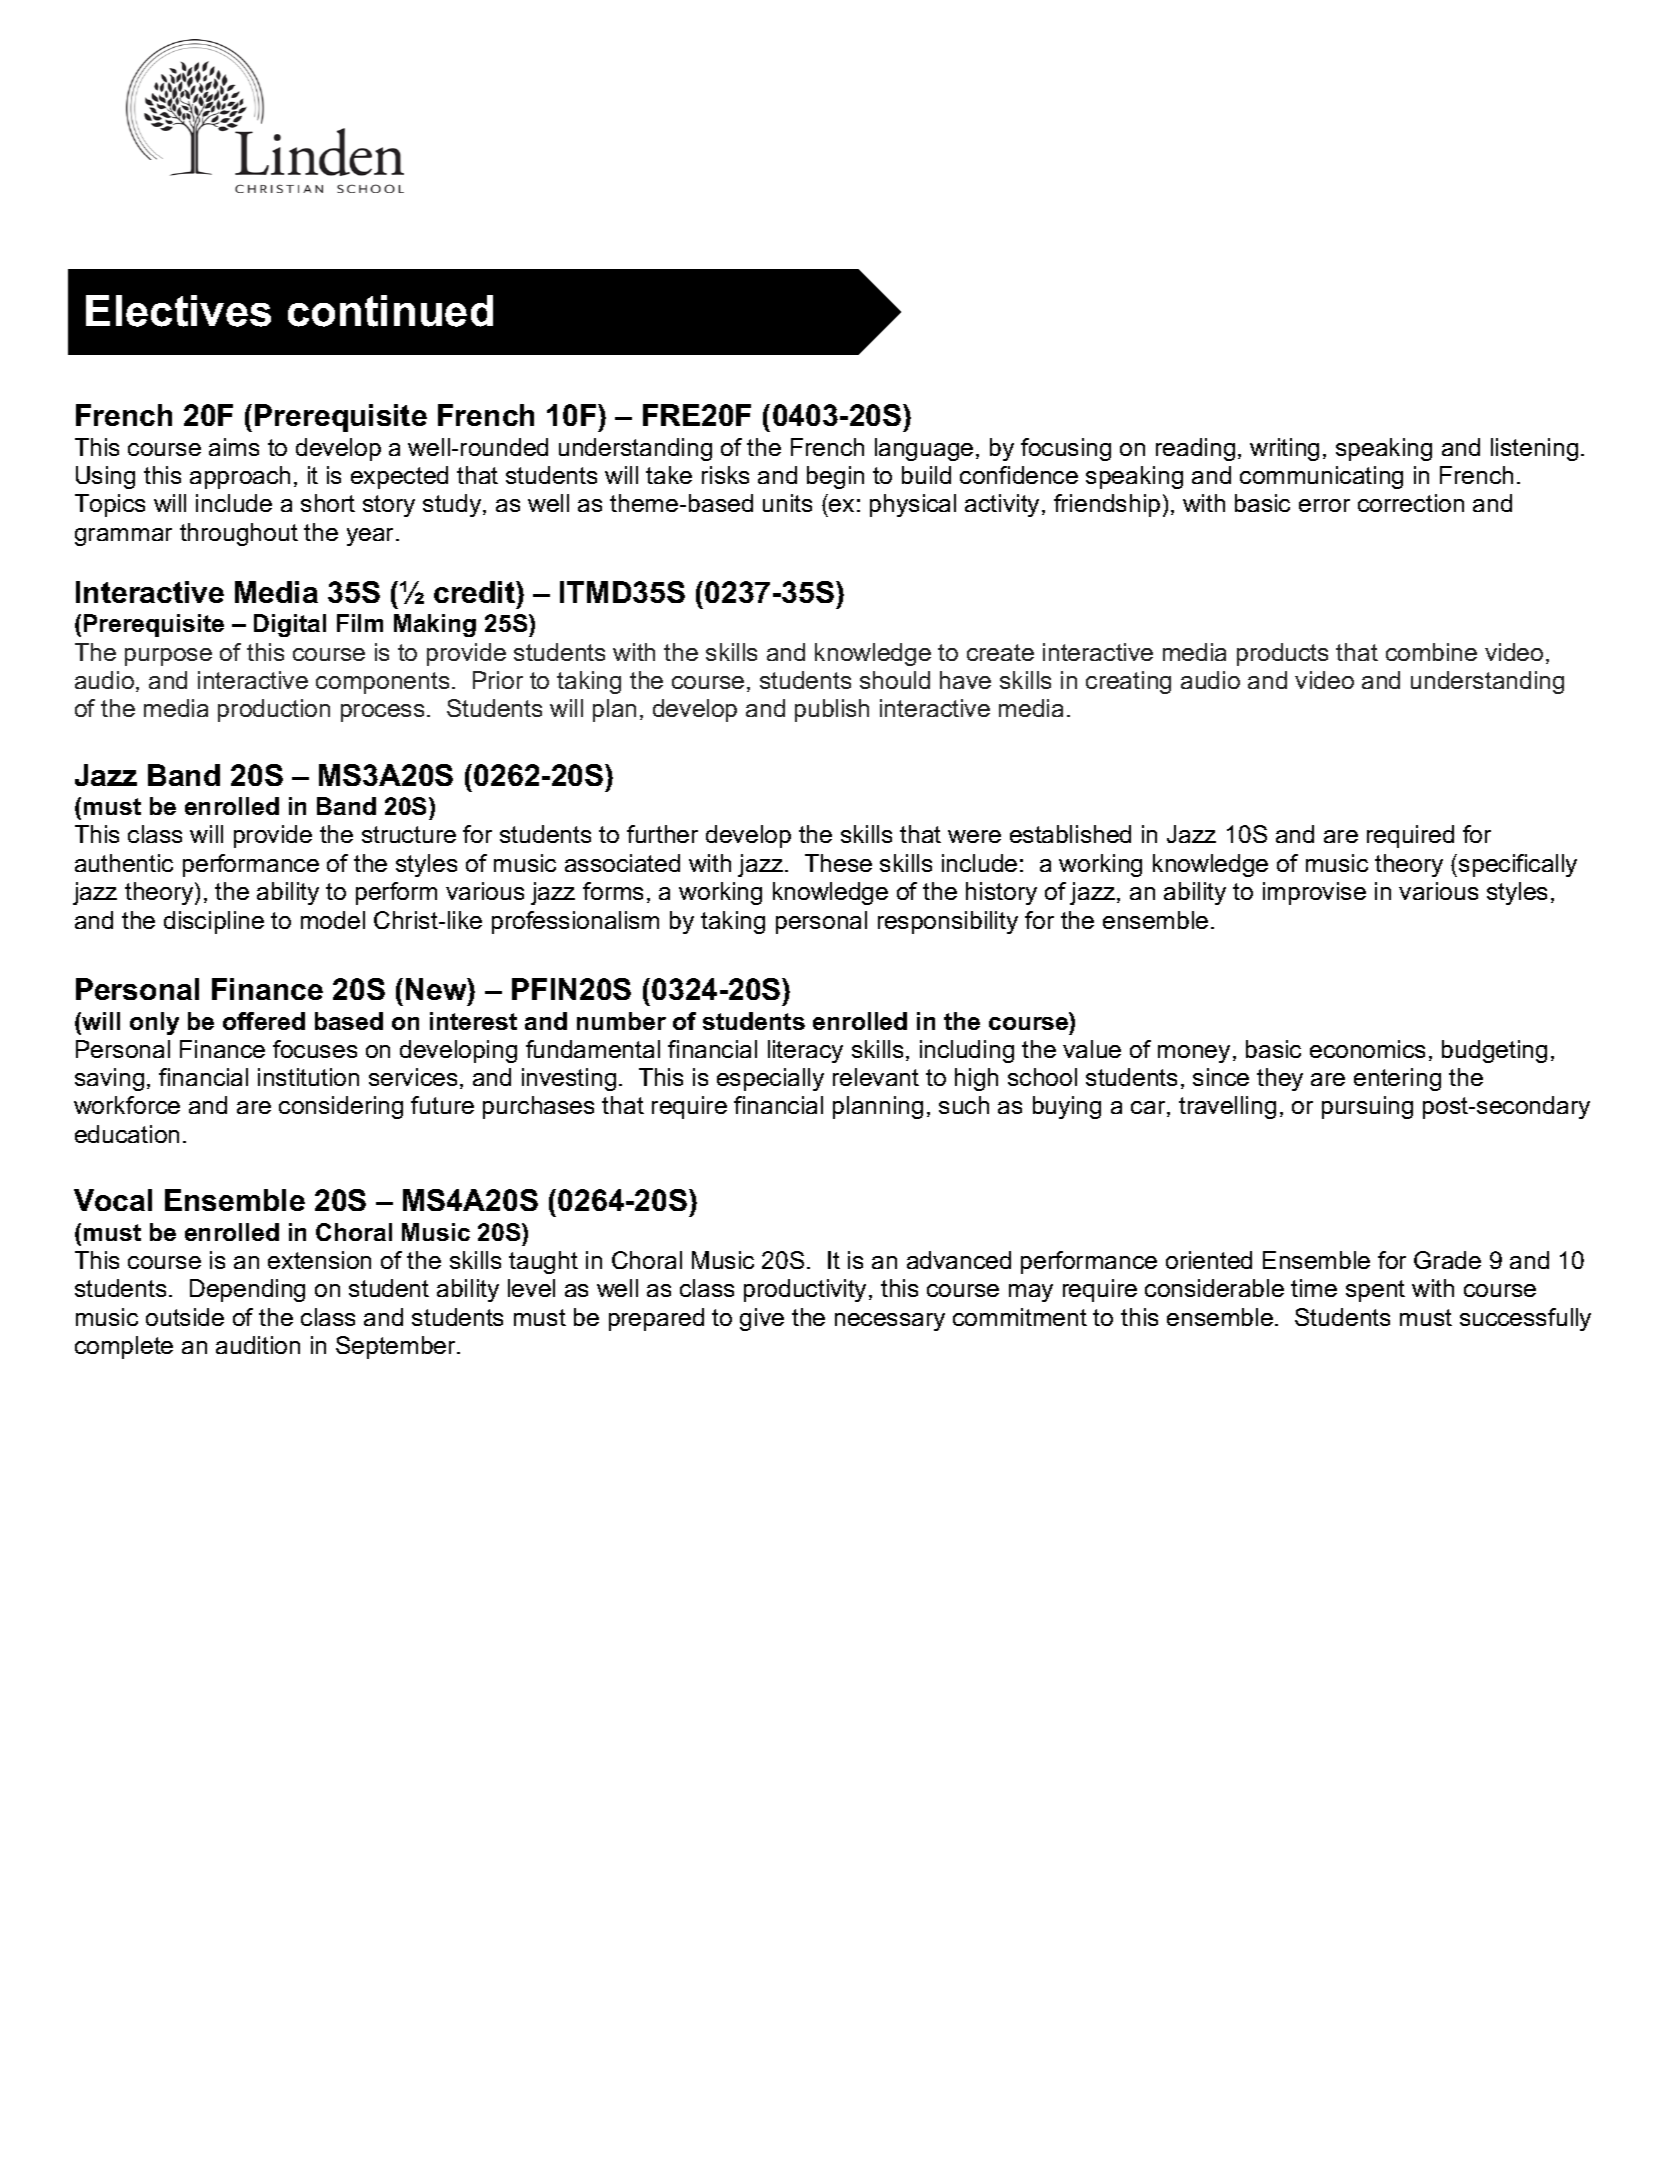 This screenshot has width=1679, height=2172. What do you see at coordinates (787, 503) in the screenshot?
I see `units` at bounding box center [787, 503].
